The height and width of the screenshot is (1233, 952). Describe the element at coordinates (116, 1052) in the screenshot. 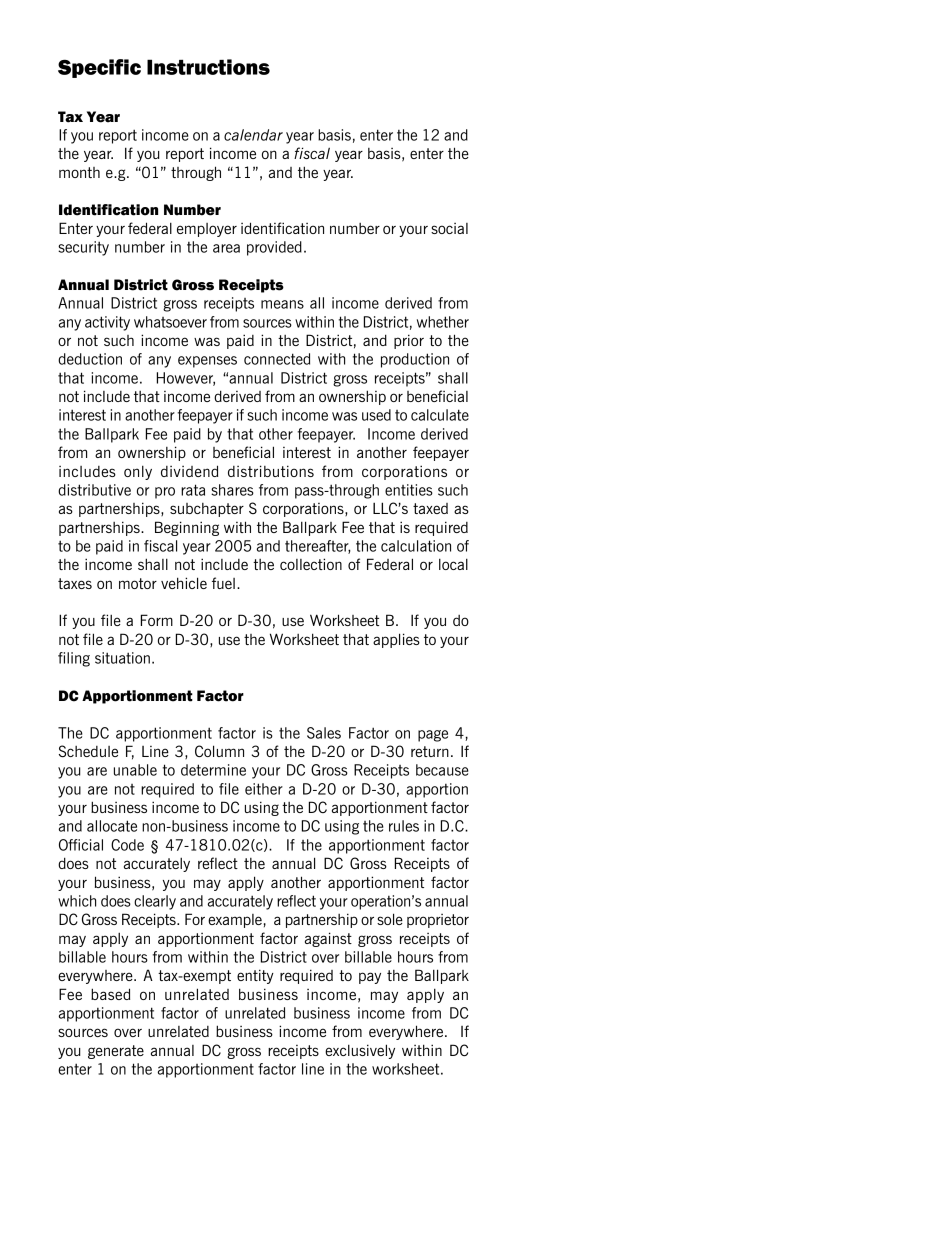

I see `generate` at that location.
